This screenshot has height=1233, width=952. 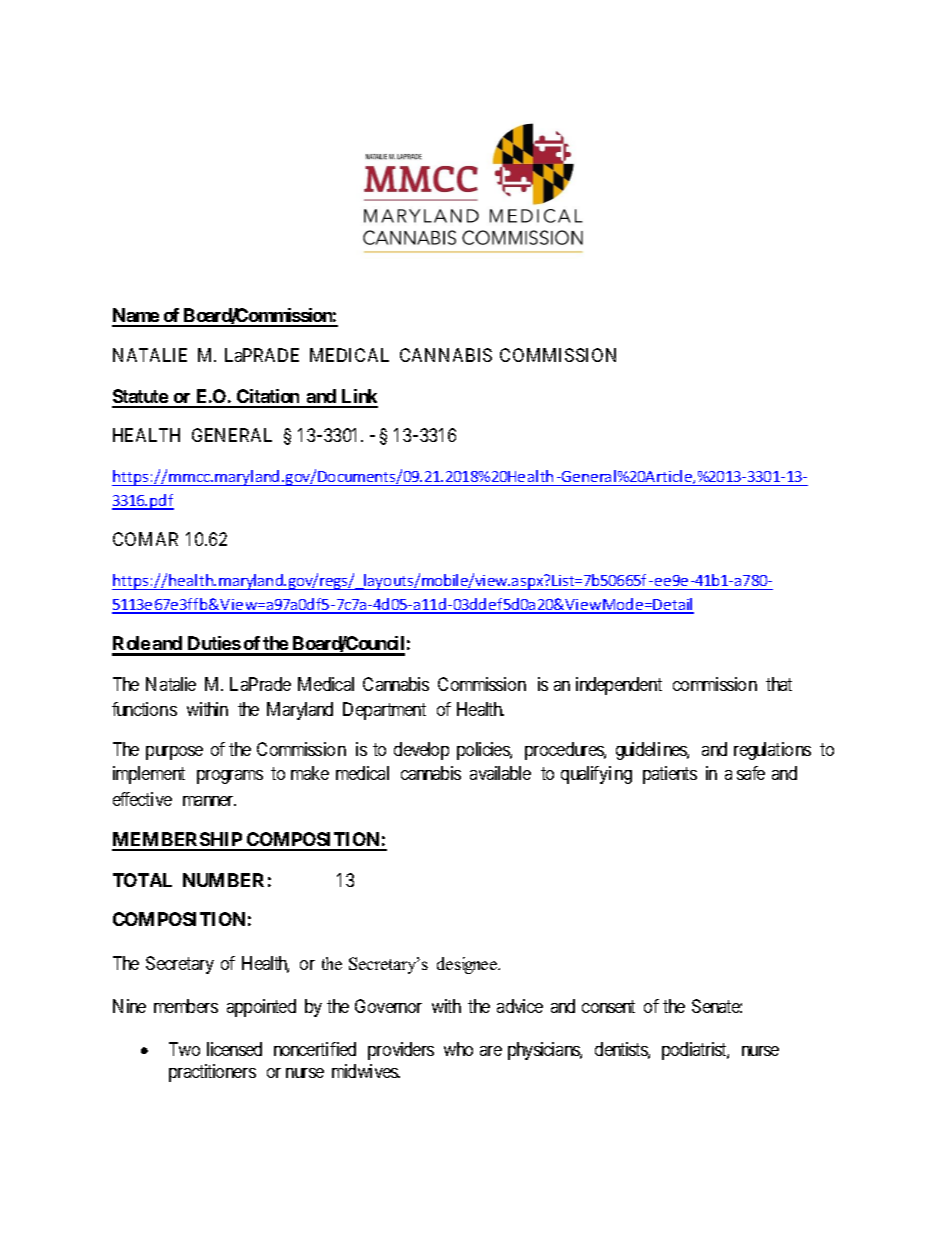 What do you see at coordinates (779, 684) in the screenshot?
I see `that` at bounding box center [779, 684].
